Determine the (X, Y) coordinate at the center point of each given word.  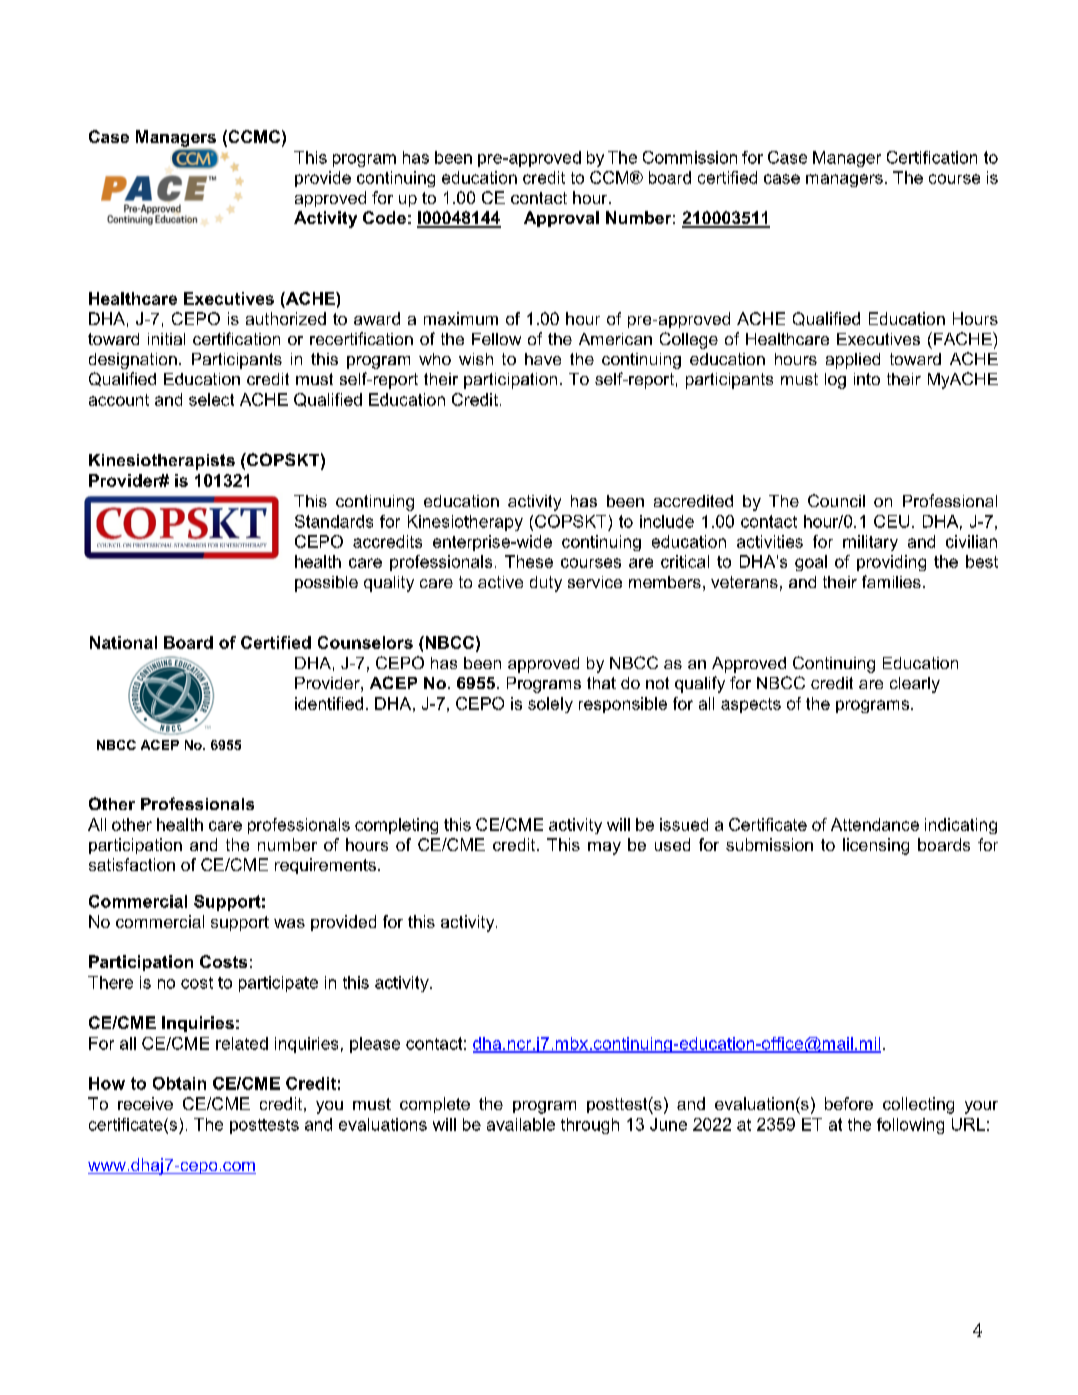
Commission (690, 157)
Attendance (875, 824)
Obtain (179, 1083)
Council (836, 500)
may (604, 848)
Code (384, 217)
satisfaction (132, 864)
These (529, 561)
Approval (561, 219)
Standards (334, 521)
